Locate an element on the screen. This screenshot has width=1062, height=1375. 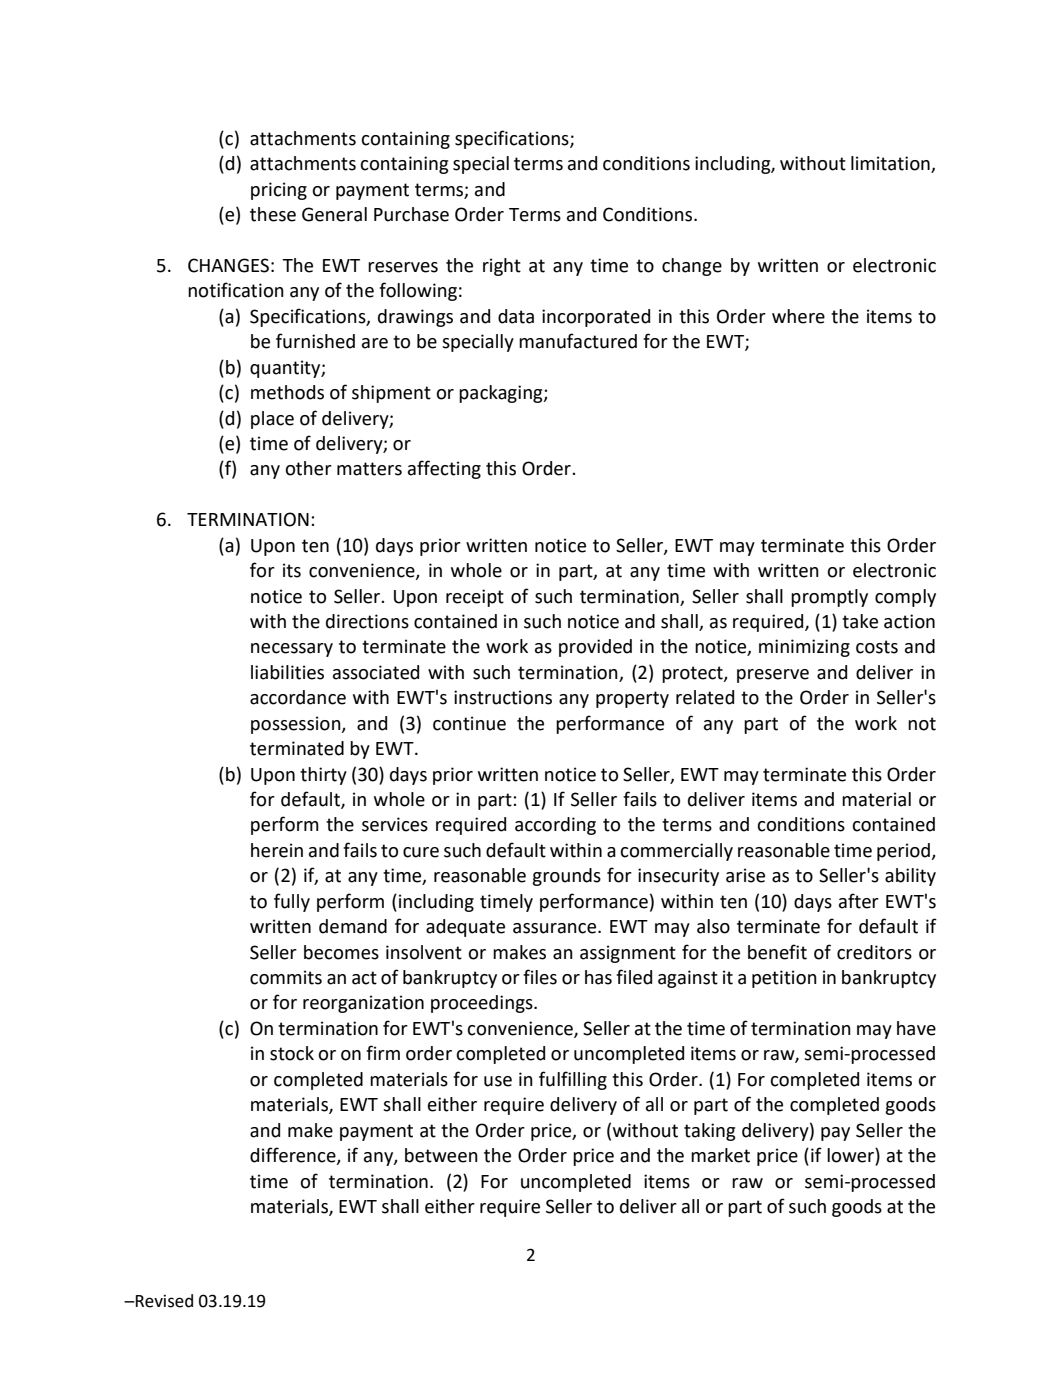
fully is located at coordinates (292, 902).
